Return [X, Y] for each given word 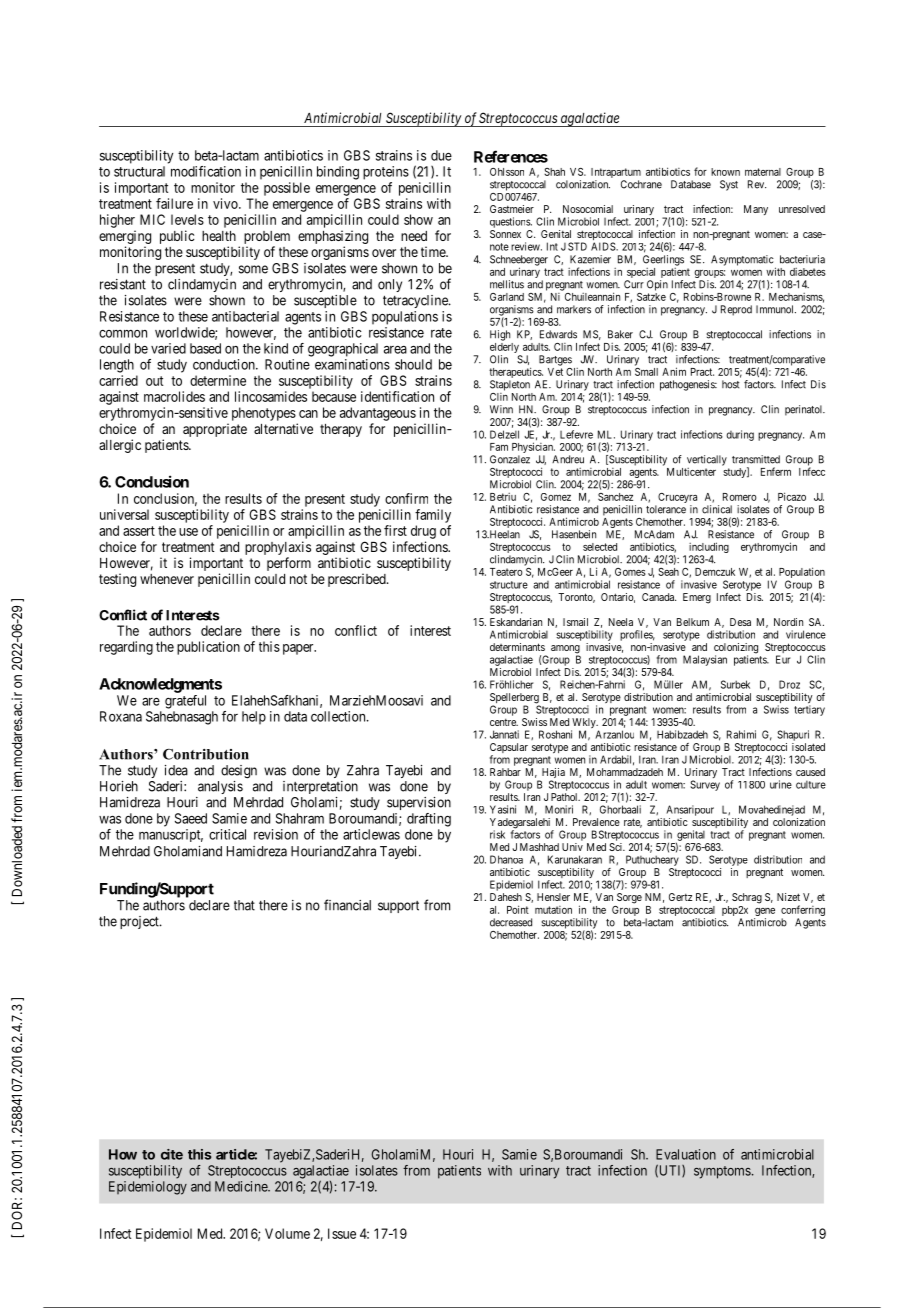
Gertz [680, 897]
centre [504, 722]
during [740, 435]
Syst [729, 185]
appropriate [215, 430]
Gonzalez [510, 459]
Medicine [242, 1186]
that [244, 905]
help [254, 718]
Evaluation [686, 1154]
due [441, 155]
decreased [511, 922]
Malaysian [705, 660]
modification [206, 171]
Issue [342, 1233]
